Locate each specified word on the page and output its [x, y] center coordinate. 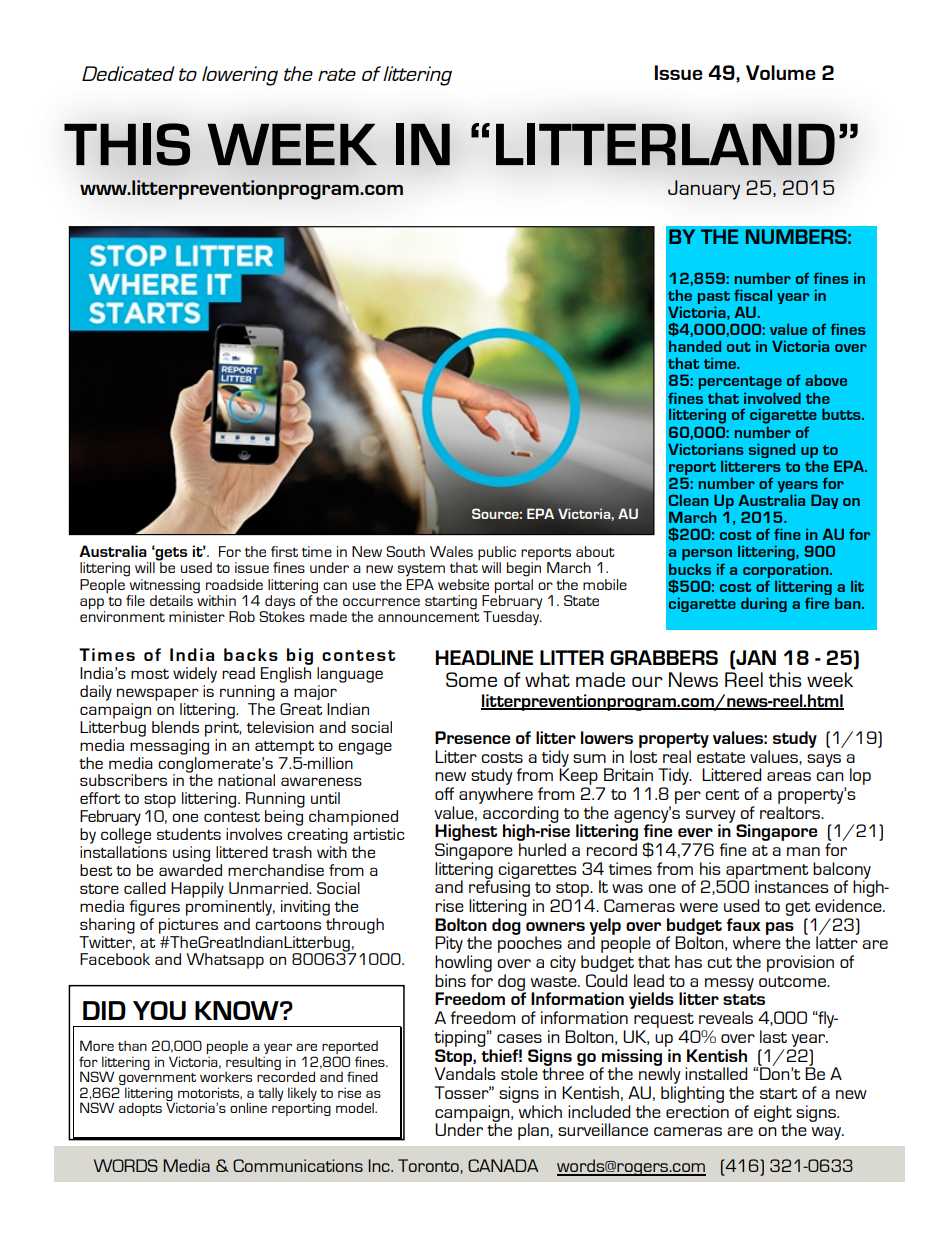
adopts [140, 1109]
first [284, 551]
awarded [190, 870]
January [704, 190]
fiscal [753, 295]
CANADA [503, 1165]
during [764, 604]
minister [197, 616]
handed [695, 346]
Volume [781, 72]
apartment [766, 872]
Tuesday [512, 617]
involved [772, 398]
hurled [542, 849]
